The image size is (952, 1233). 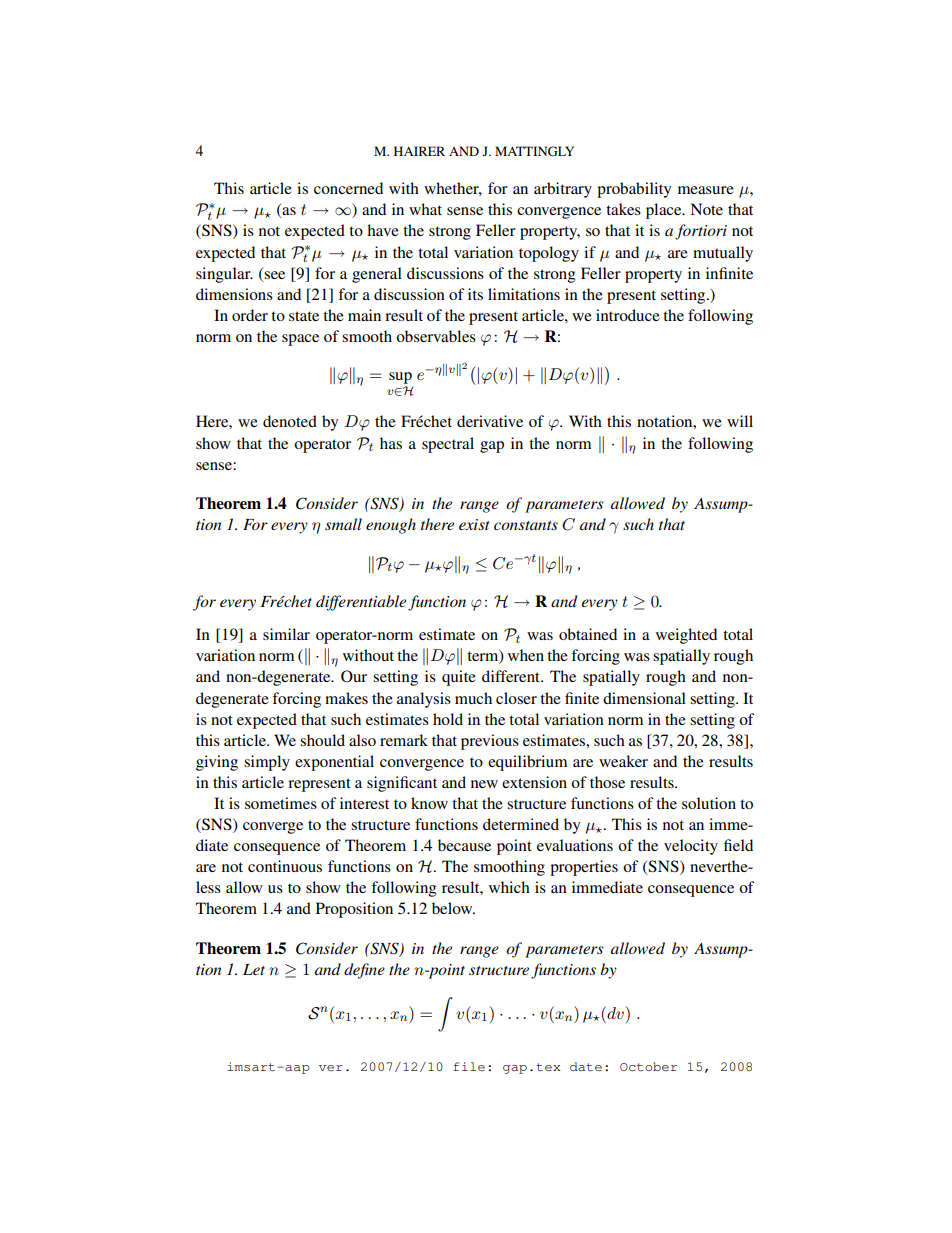 I want to click on much, so click(x=473, y=698).
